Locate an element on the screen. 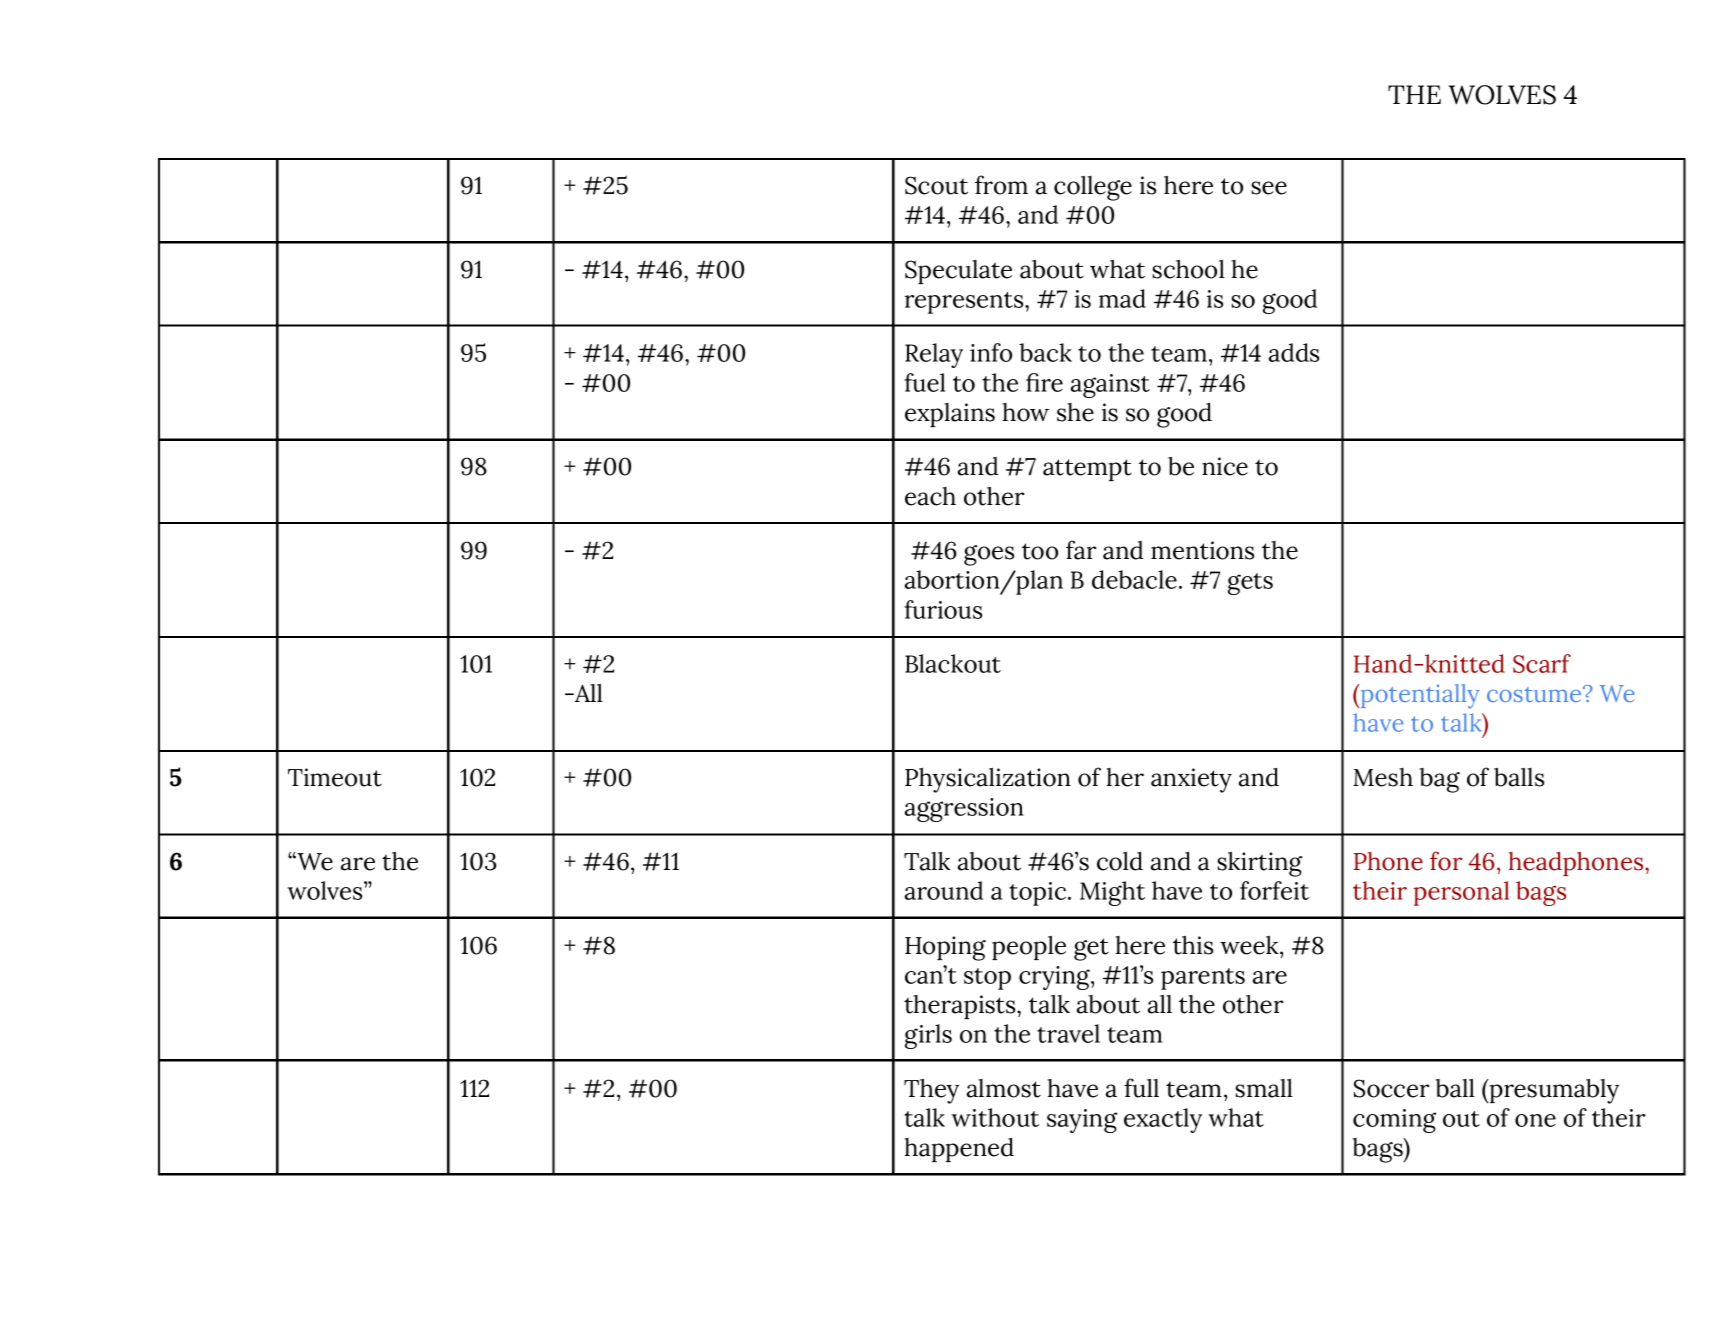 The height and width of the screenshot is (1342, 1736). without is located at coordinates (995, 1117).
